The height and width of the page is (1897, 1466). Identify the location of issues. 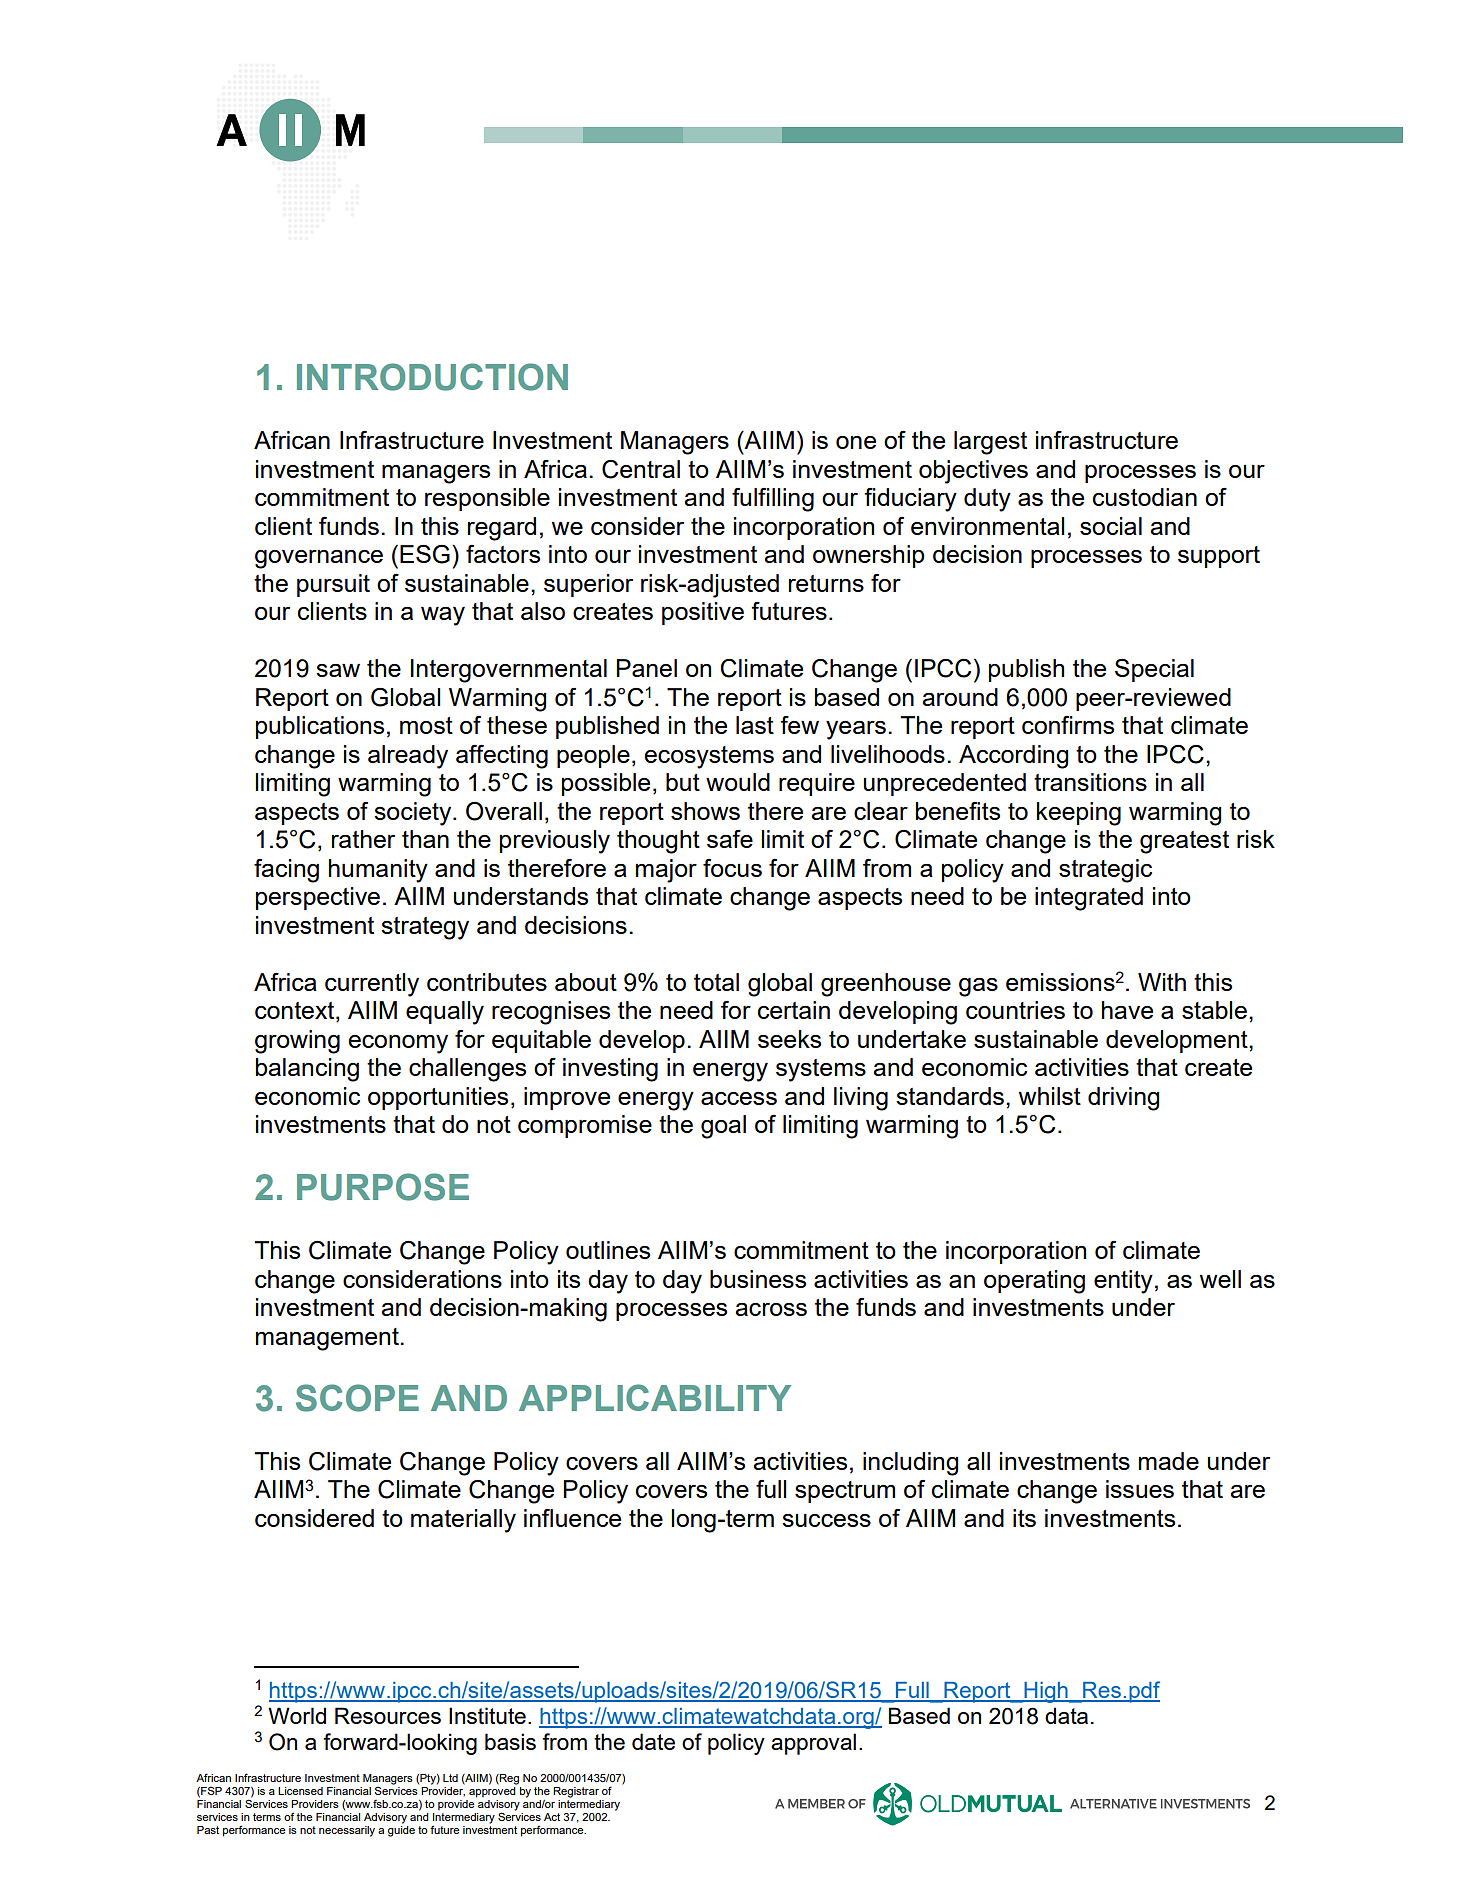
(1140, 1489).
